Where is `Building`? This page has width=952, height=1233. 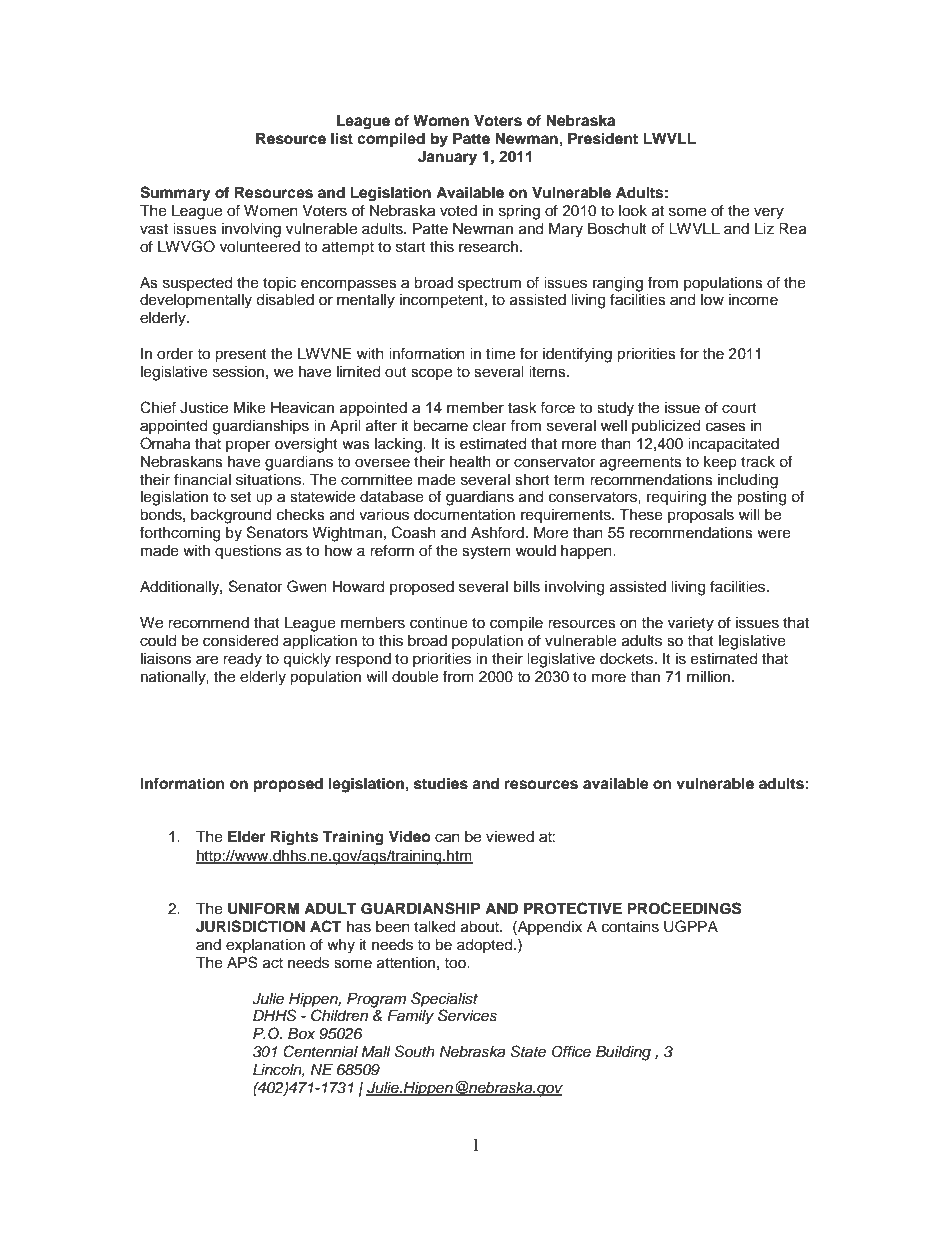 Building is located at coordinates (623, 1053).
